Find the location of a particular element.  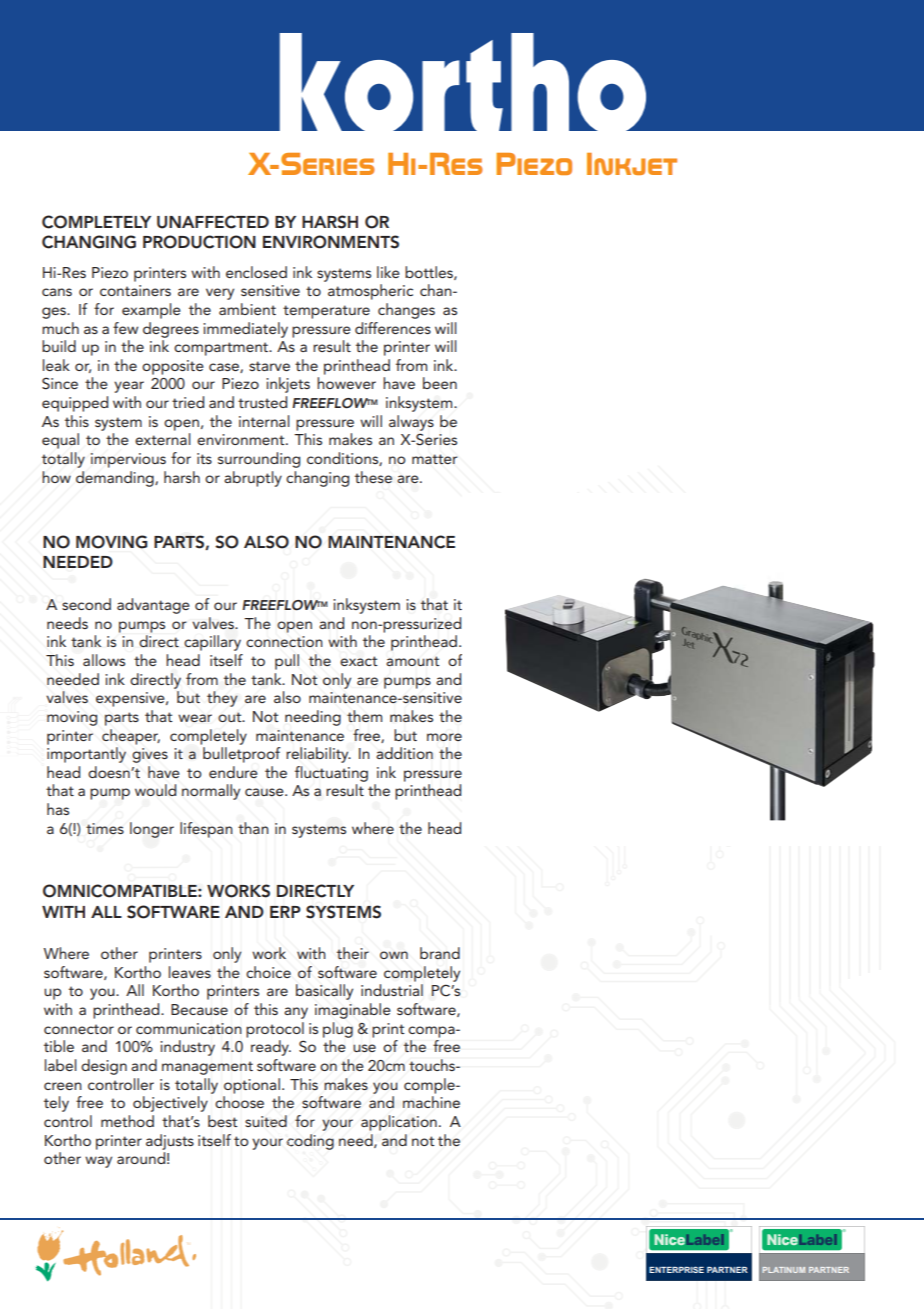

more is located at coordinates (444, 737).
